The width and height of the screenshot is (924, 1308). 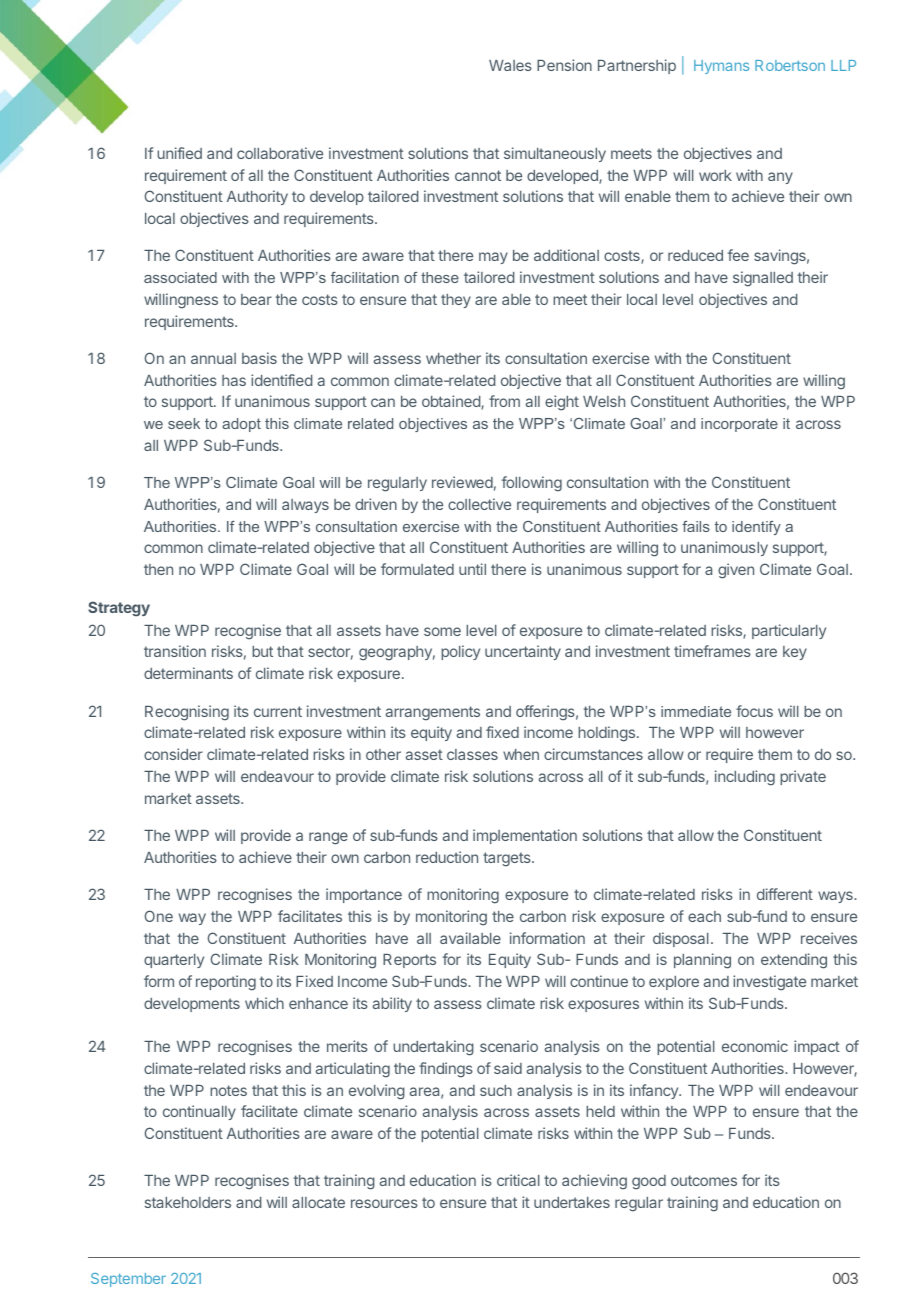 I want to click on stakeholders, so click(x=188, y=1202).
